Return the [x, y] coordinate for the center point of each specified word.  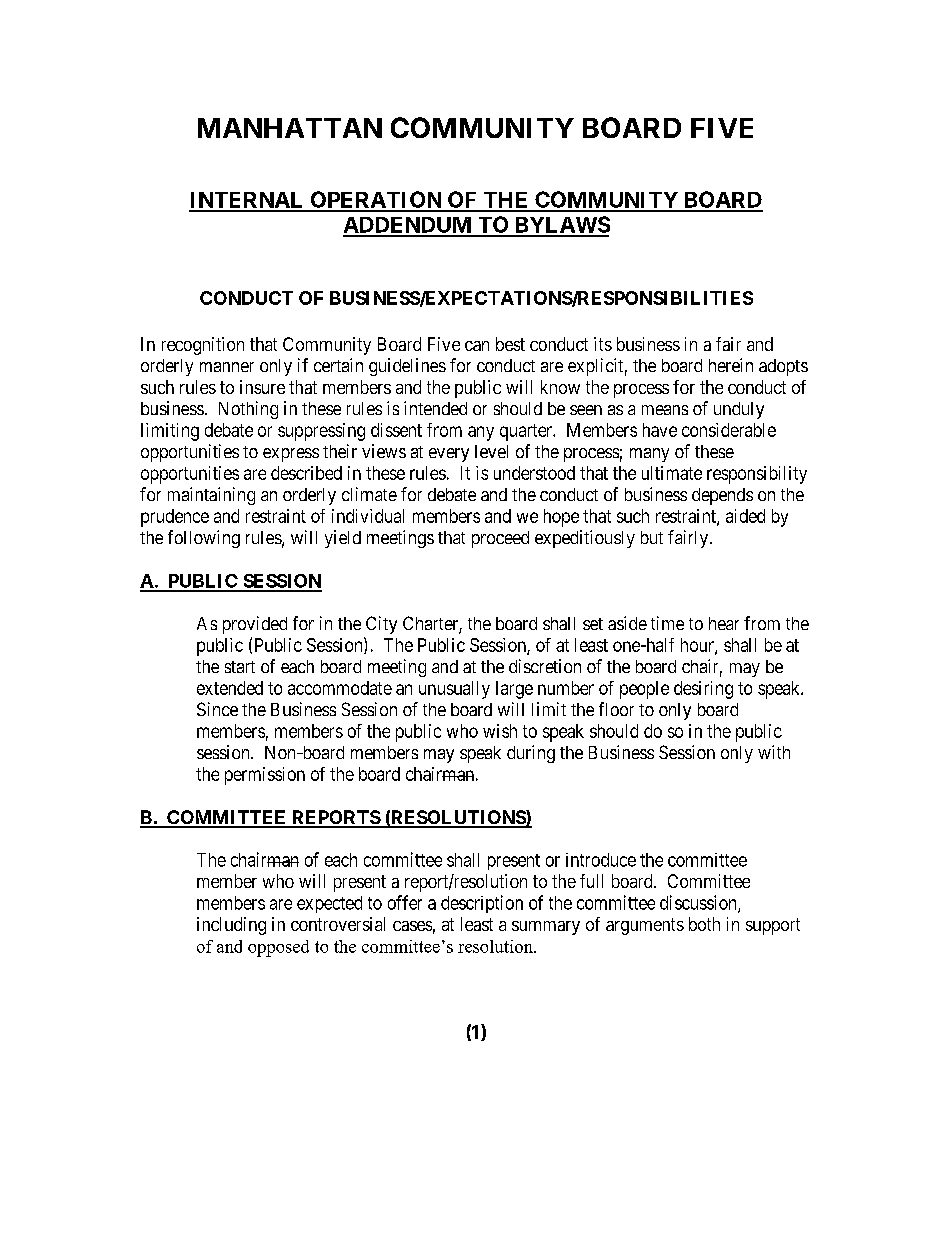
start [240, 667]
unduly [739, 410]
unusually [454, 690]
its [603, 344]
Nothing [248, 410]
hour [698, 646]
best [510, 344]
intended [435, 408]
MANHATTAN [290, 128]
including [231, 926]
